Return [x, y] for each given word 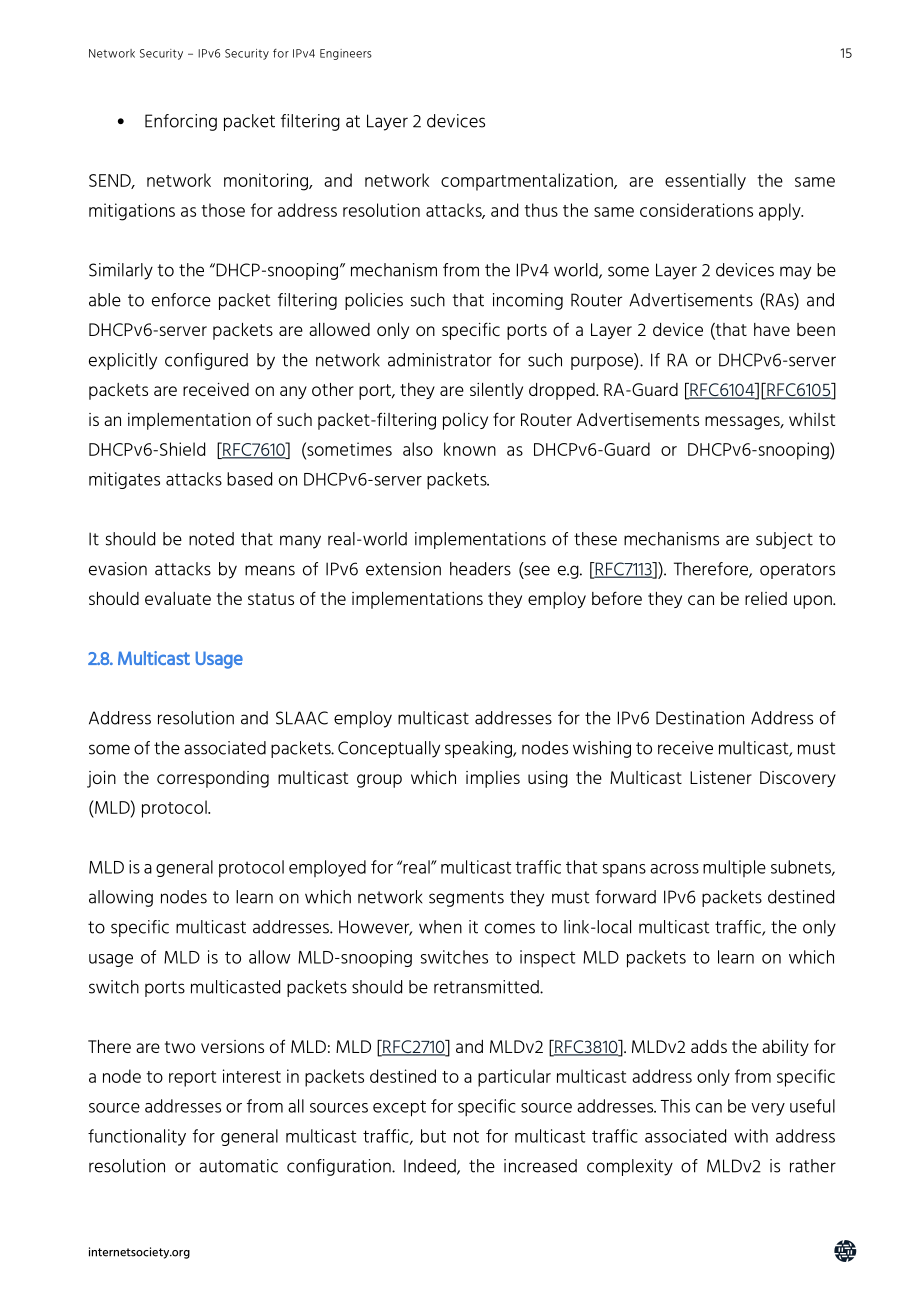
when [440, 927]
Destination [700, 718]
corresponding [213, 779]
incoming [528, 301]
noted [211, 539]
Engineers [346, 54]
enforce [181, 300]
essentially [705, 181]
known [470, 449]
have [772, 329]
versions [232, 1046]
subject [784, 540]
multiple [734, 868]
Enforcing [181, 122]
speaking [479, 749]
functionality [137, 1137]
